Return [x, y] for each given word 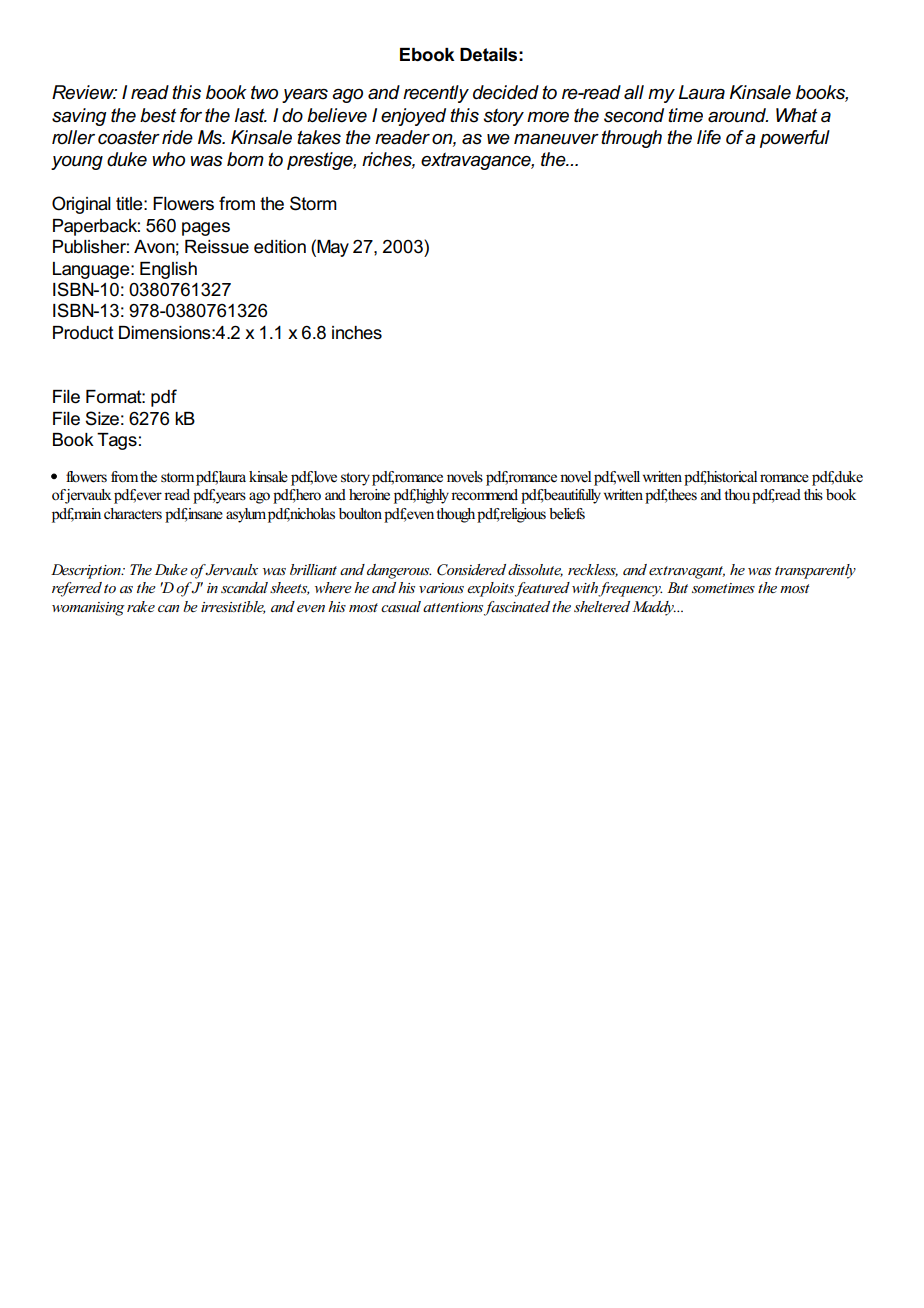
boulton [360, 514]
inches [357, 333]
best [158, 115]
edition [280, 247]
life [709, 137]
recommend [484, 495]
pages [206, 229]
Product [83, 333]
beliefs [567, 514]
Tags [117, 441]
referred [77, 589]
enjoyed [413, 117]
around [738, 115]
